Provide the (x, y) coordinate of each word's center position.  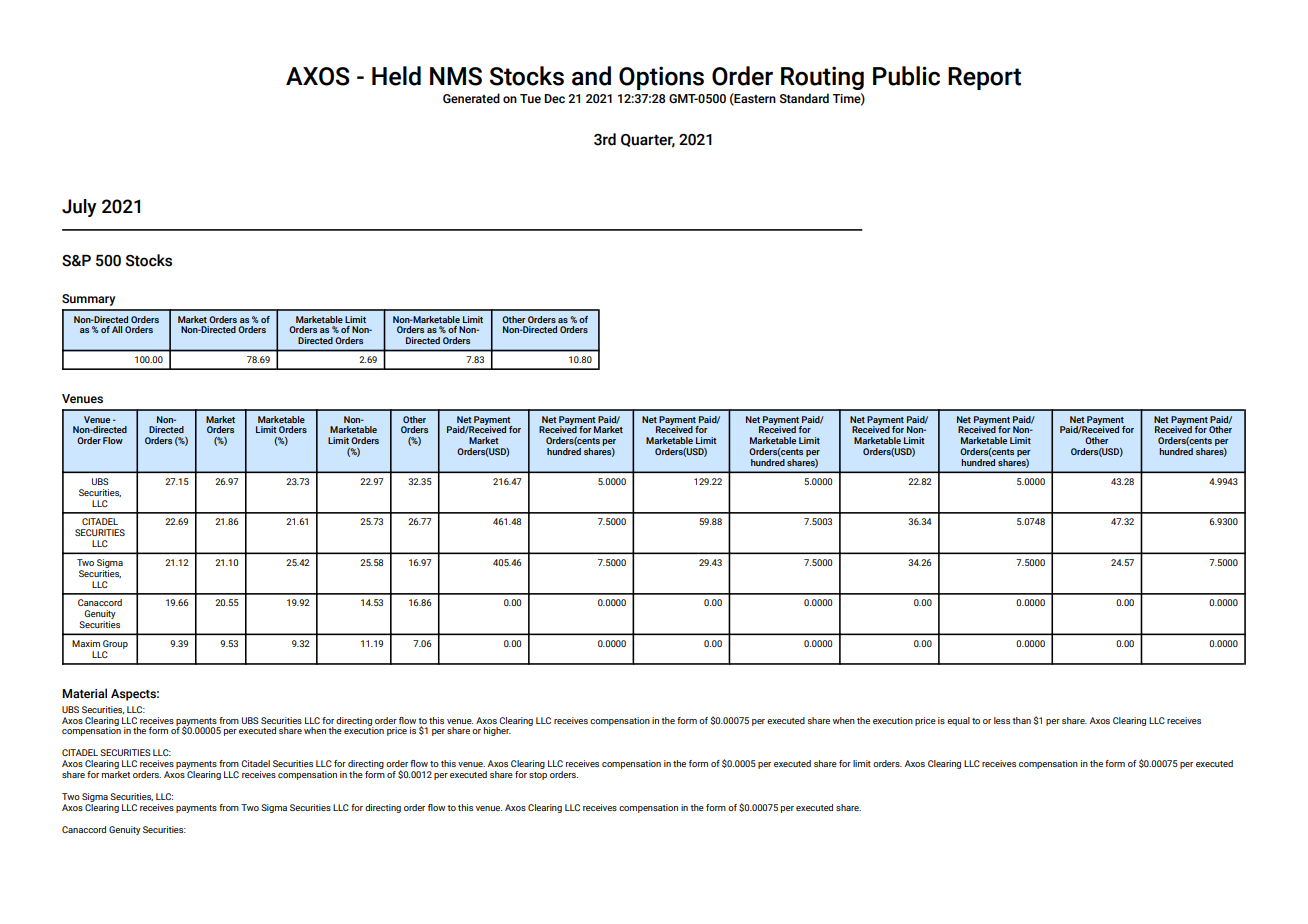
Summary (88, 300)
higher (497, 731)
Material (84, 693)
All (117, 329)
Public (906, 76)
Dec (554, 98)
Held (396, 76)
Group (115, 644)
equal (958, 721)
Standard (804, 98)
